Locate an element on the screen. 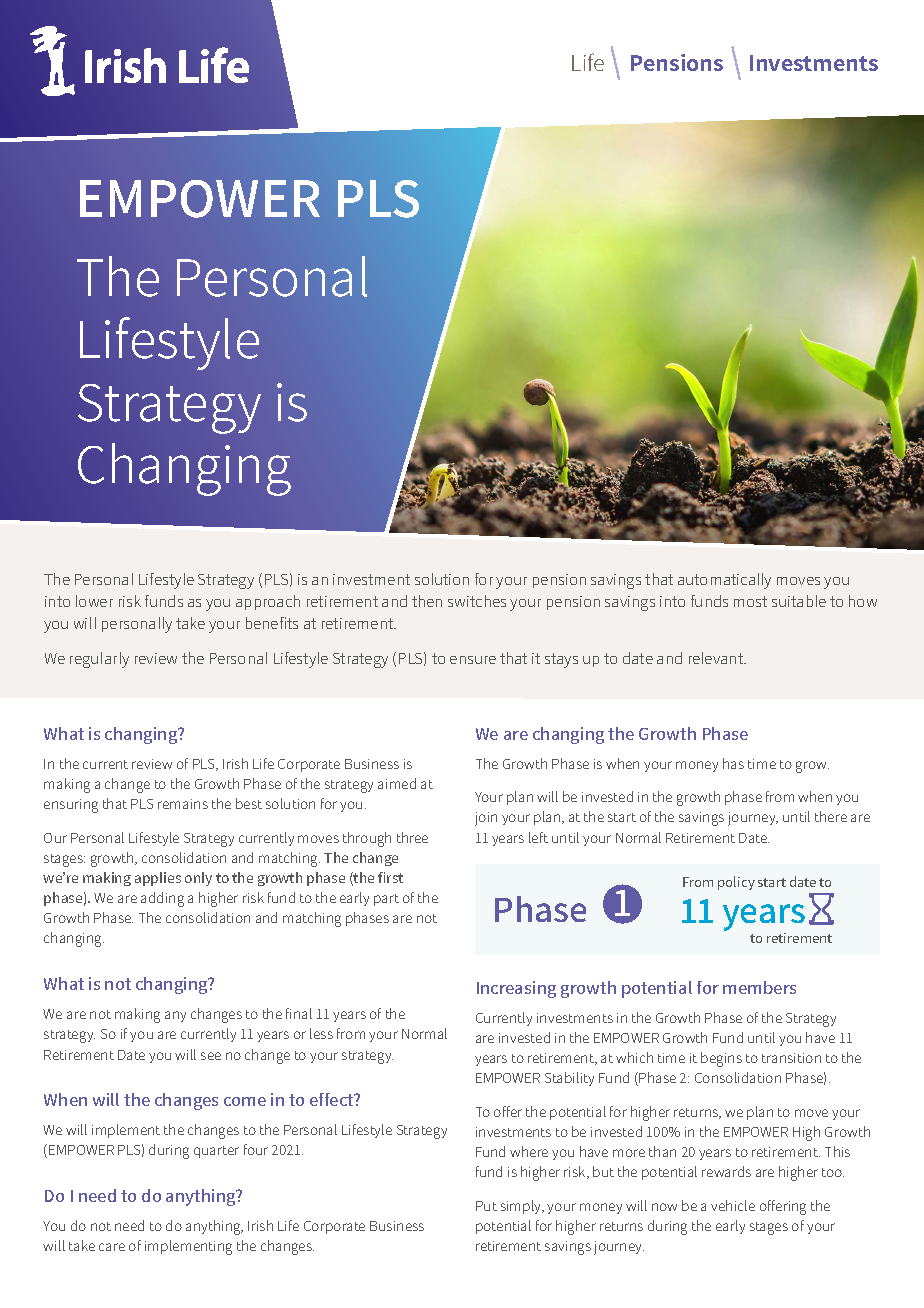 The width and height of the screenshot is (924, 1308). see is located at coordinates (211, 1056).
